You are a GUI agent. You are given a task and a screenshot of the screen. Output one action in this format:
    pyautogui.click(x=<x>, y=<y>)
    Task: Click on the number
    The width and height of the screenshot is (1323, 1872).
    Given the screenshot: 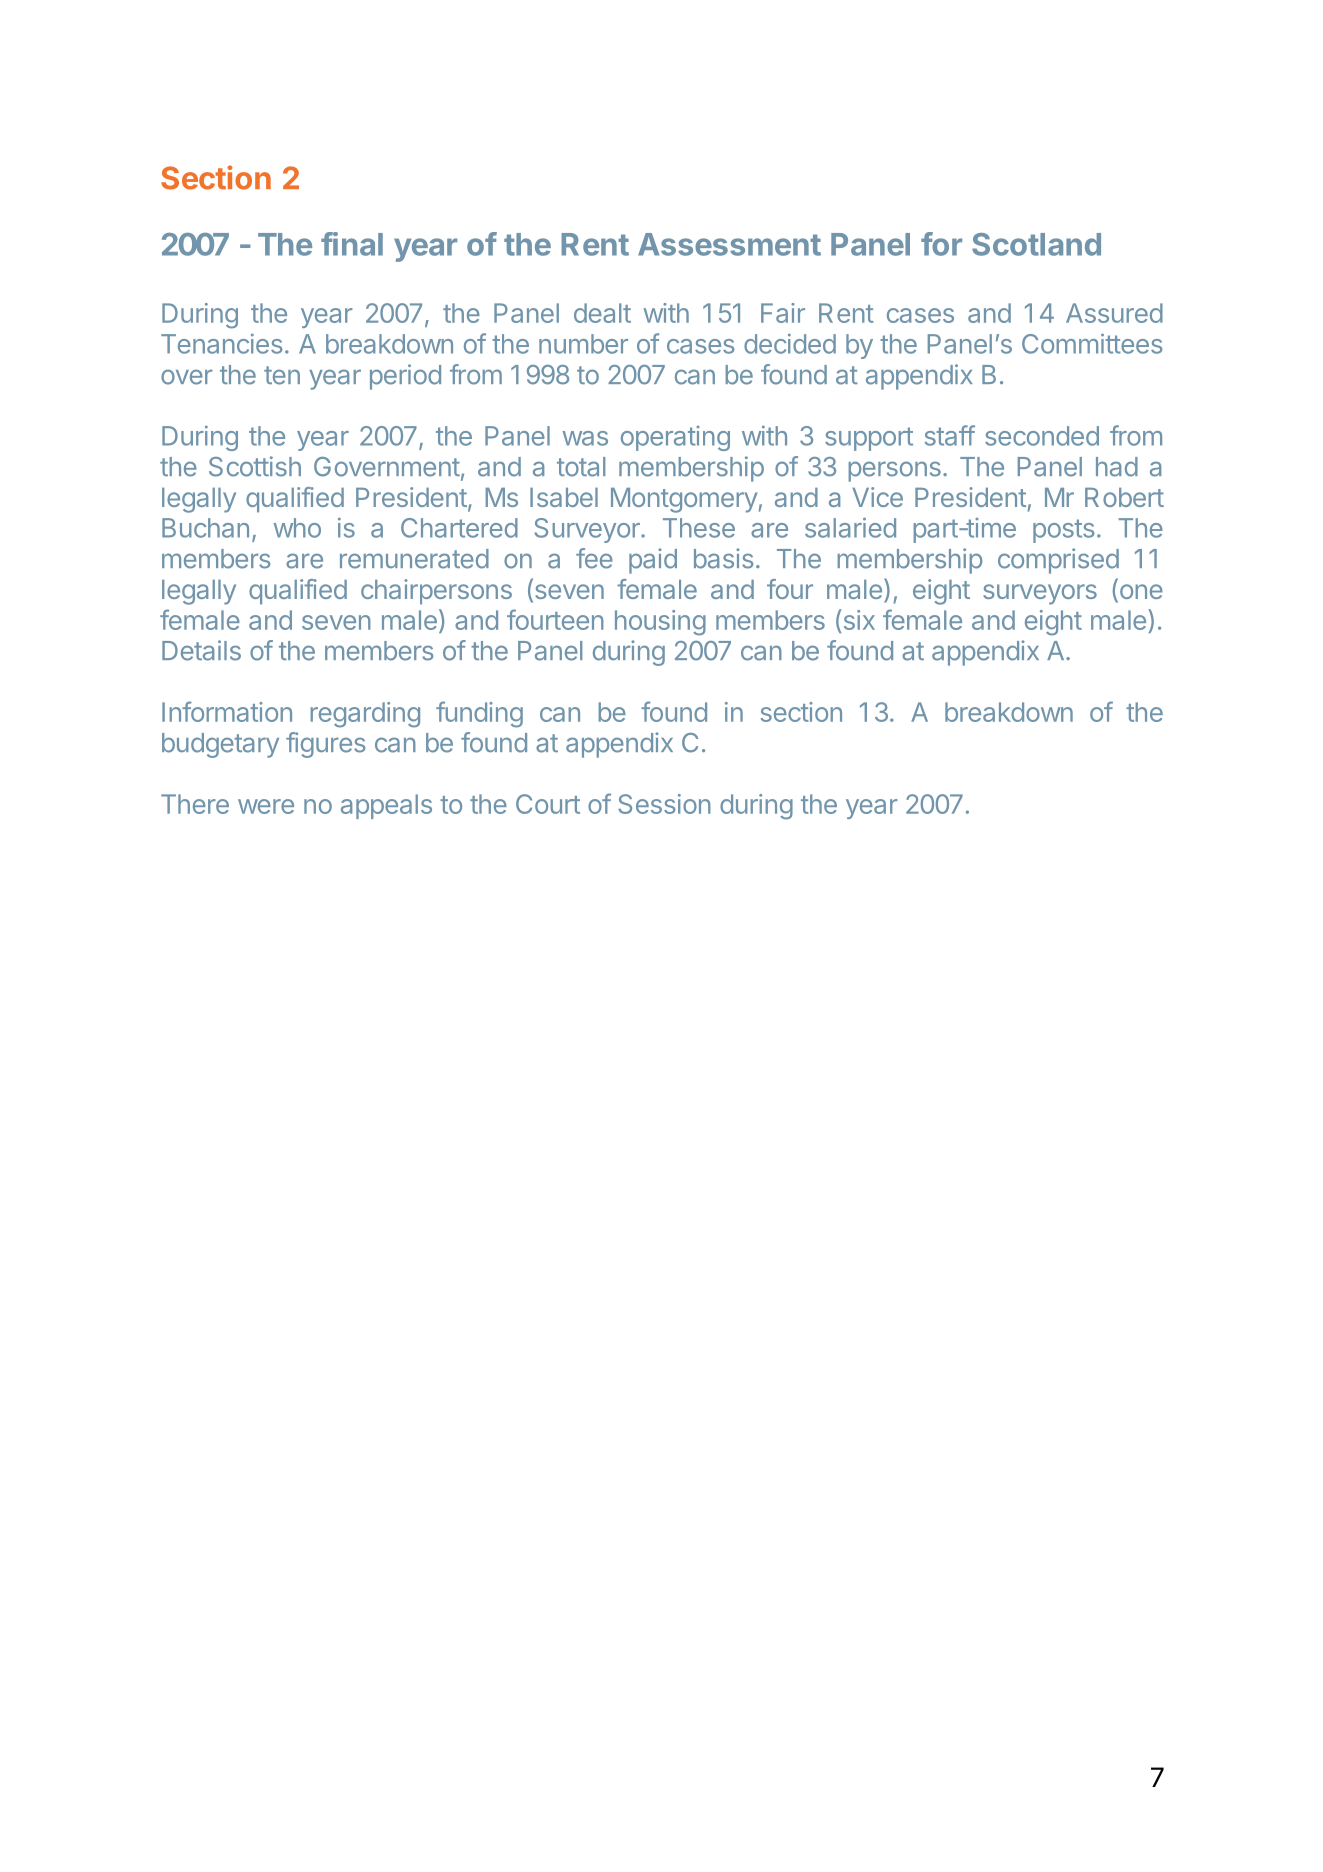 What is the action you would take?
    pyautogui.click(x=583, y=344)
